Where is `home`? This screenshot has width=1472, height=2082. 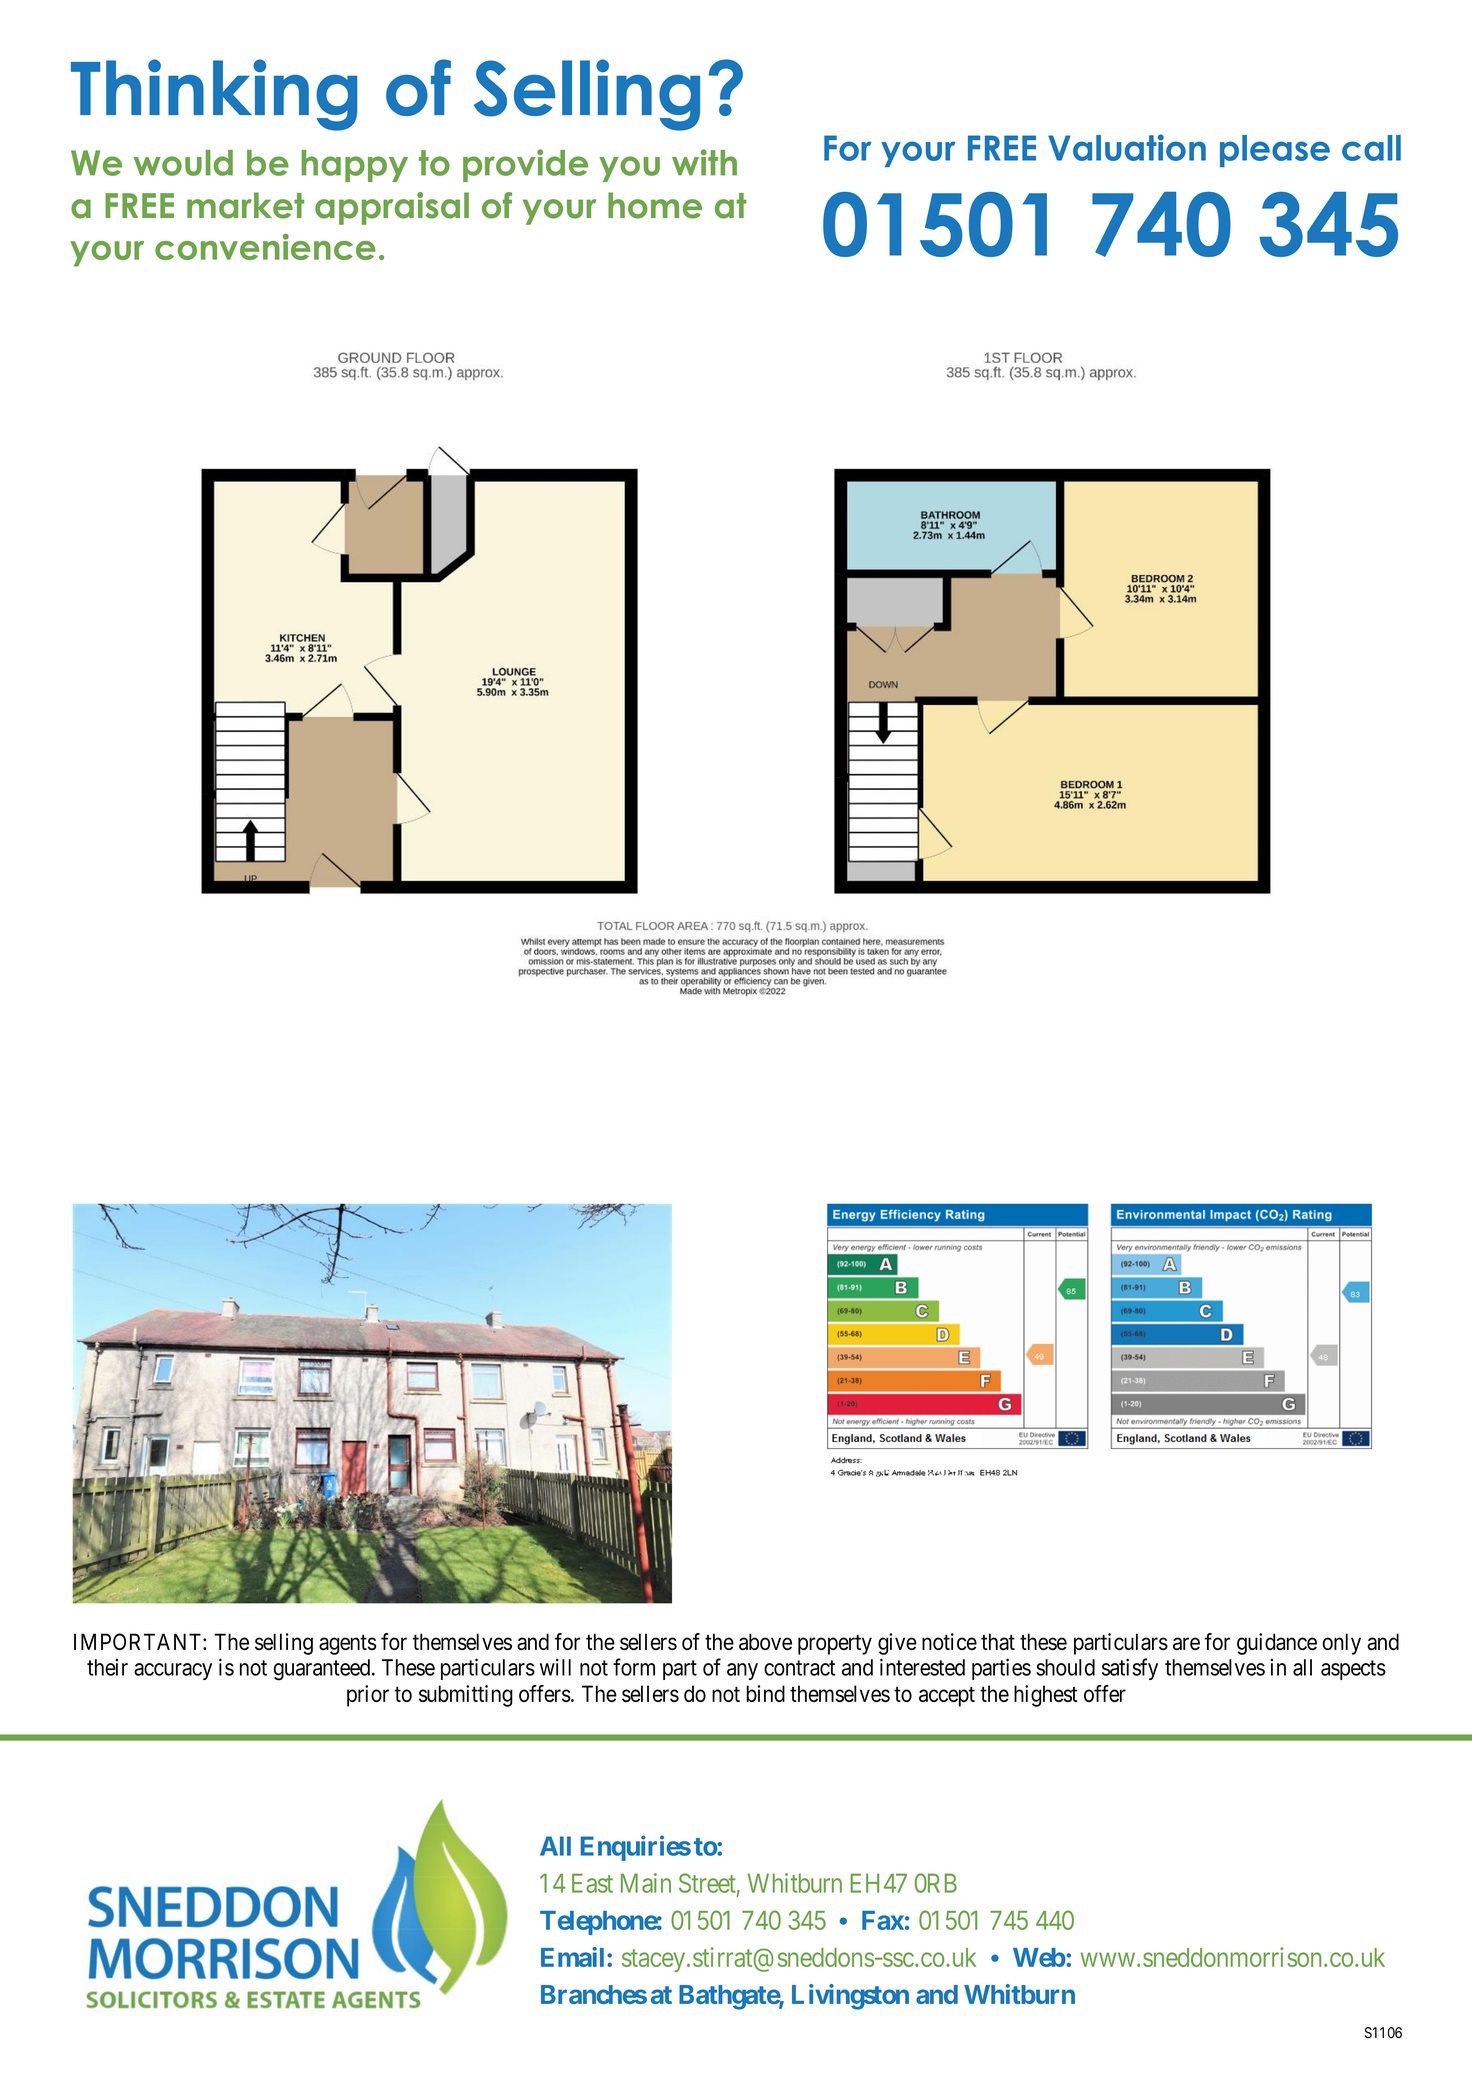 home is located at coordinates (655, 205).
